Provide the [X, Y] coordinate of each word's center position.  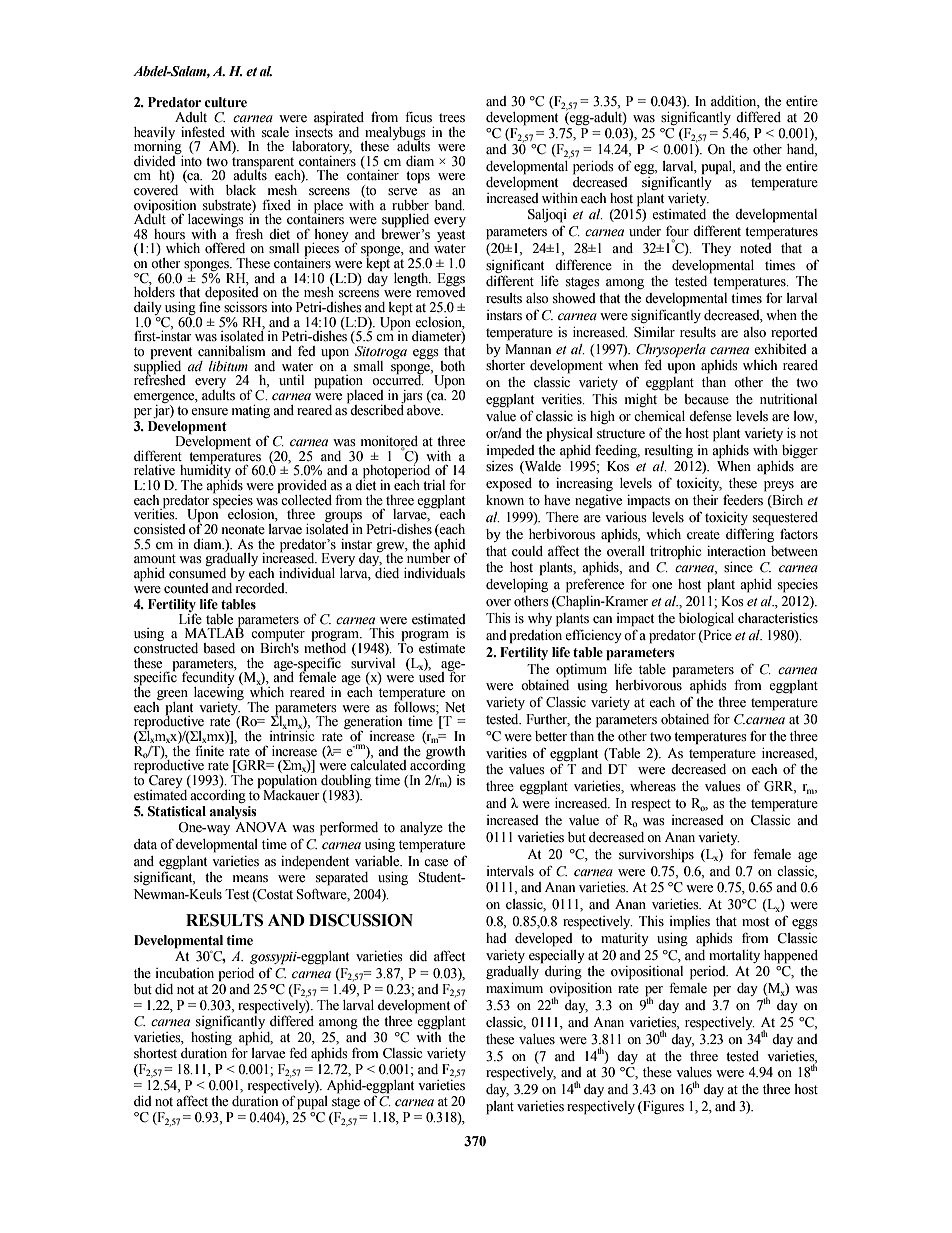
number [427, 557]
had [496, 938]
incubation [185, 973]
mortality [734, 956]
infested [203, 132]
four [677, 231]
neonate [243, 530]
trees [452, 118]
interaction [736, 551]
